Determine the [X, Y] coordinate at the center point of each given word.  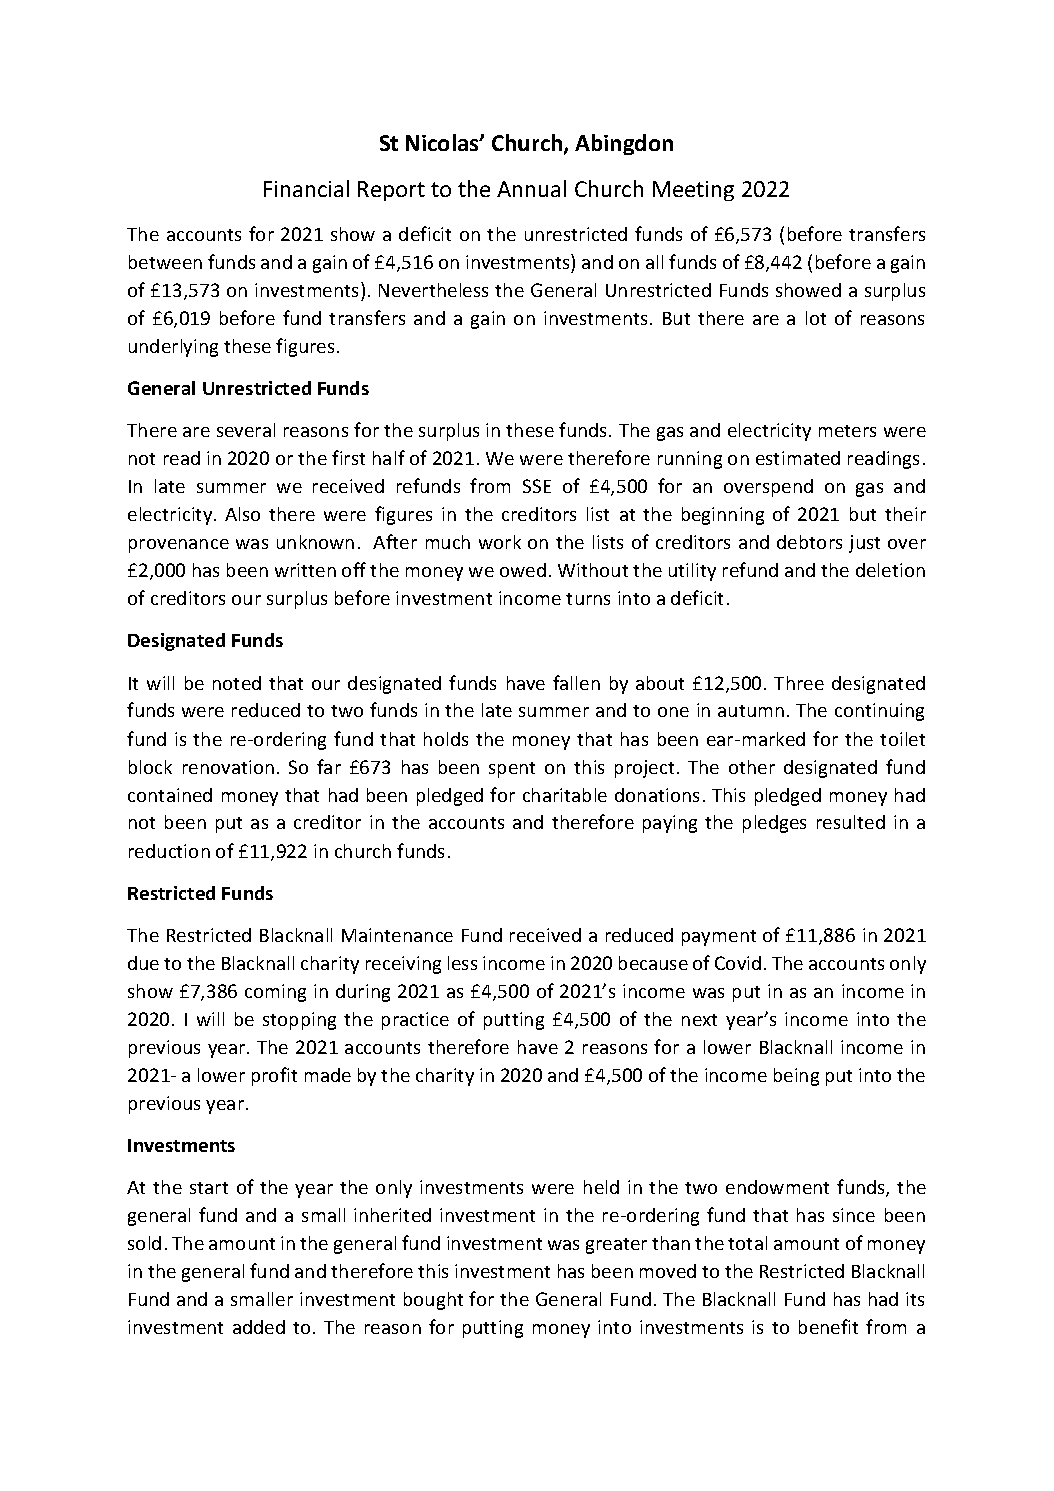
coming [275, 993]
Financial [306, 188]
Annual [531, 188]
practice [415, 1021]
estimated [798, 458]
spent [512, 770]
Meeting [693, 191]
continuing [879, 712]
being [796, 1077]
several [246, 430]
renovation [228, 767]
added [259, 1327]
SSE [537, 486]
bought [433, 1301]
